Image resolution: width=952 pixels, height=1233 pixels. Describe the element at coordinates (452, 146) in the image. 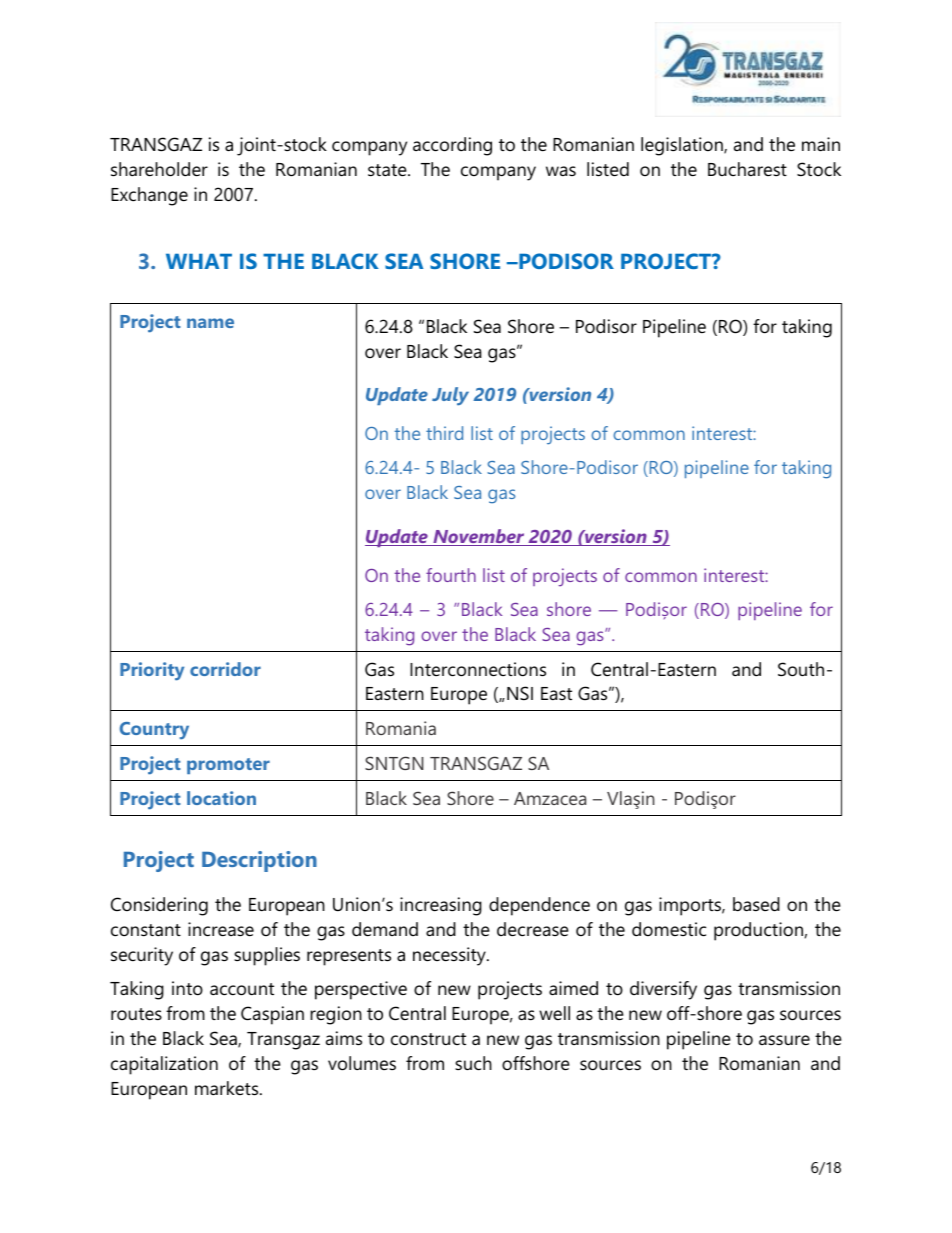

I see `according` at that location.
